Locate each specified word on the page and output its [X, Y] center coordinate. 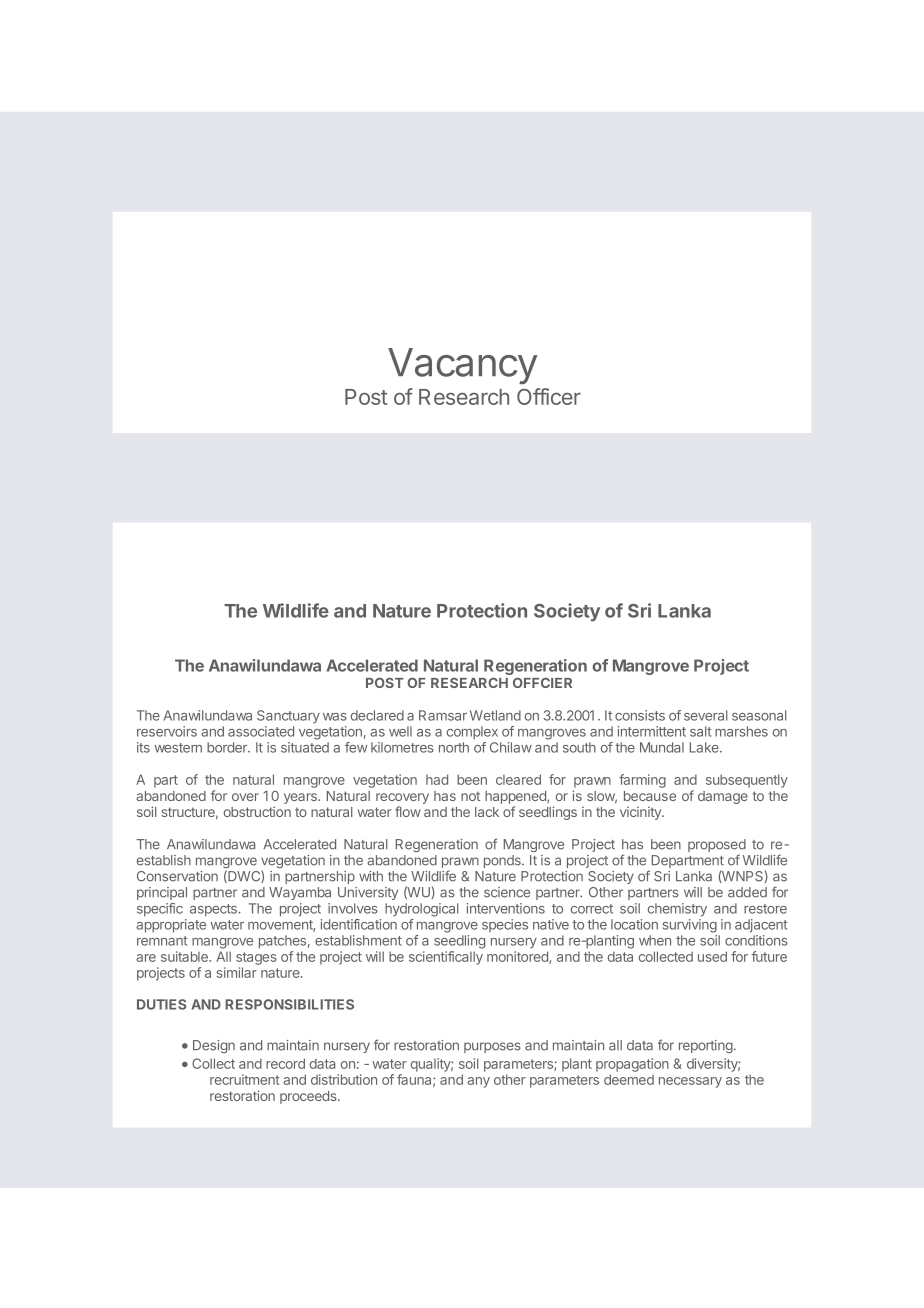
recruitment [245, 1079]
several [706, 715]
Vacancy [462, 366]
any [478, 1082]
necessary [690, 1082]
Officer [549, 396]
